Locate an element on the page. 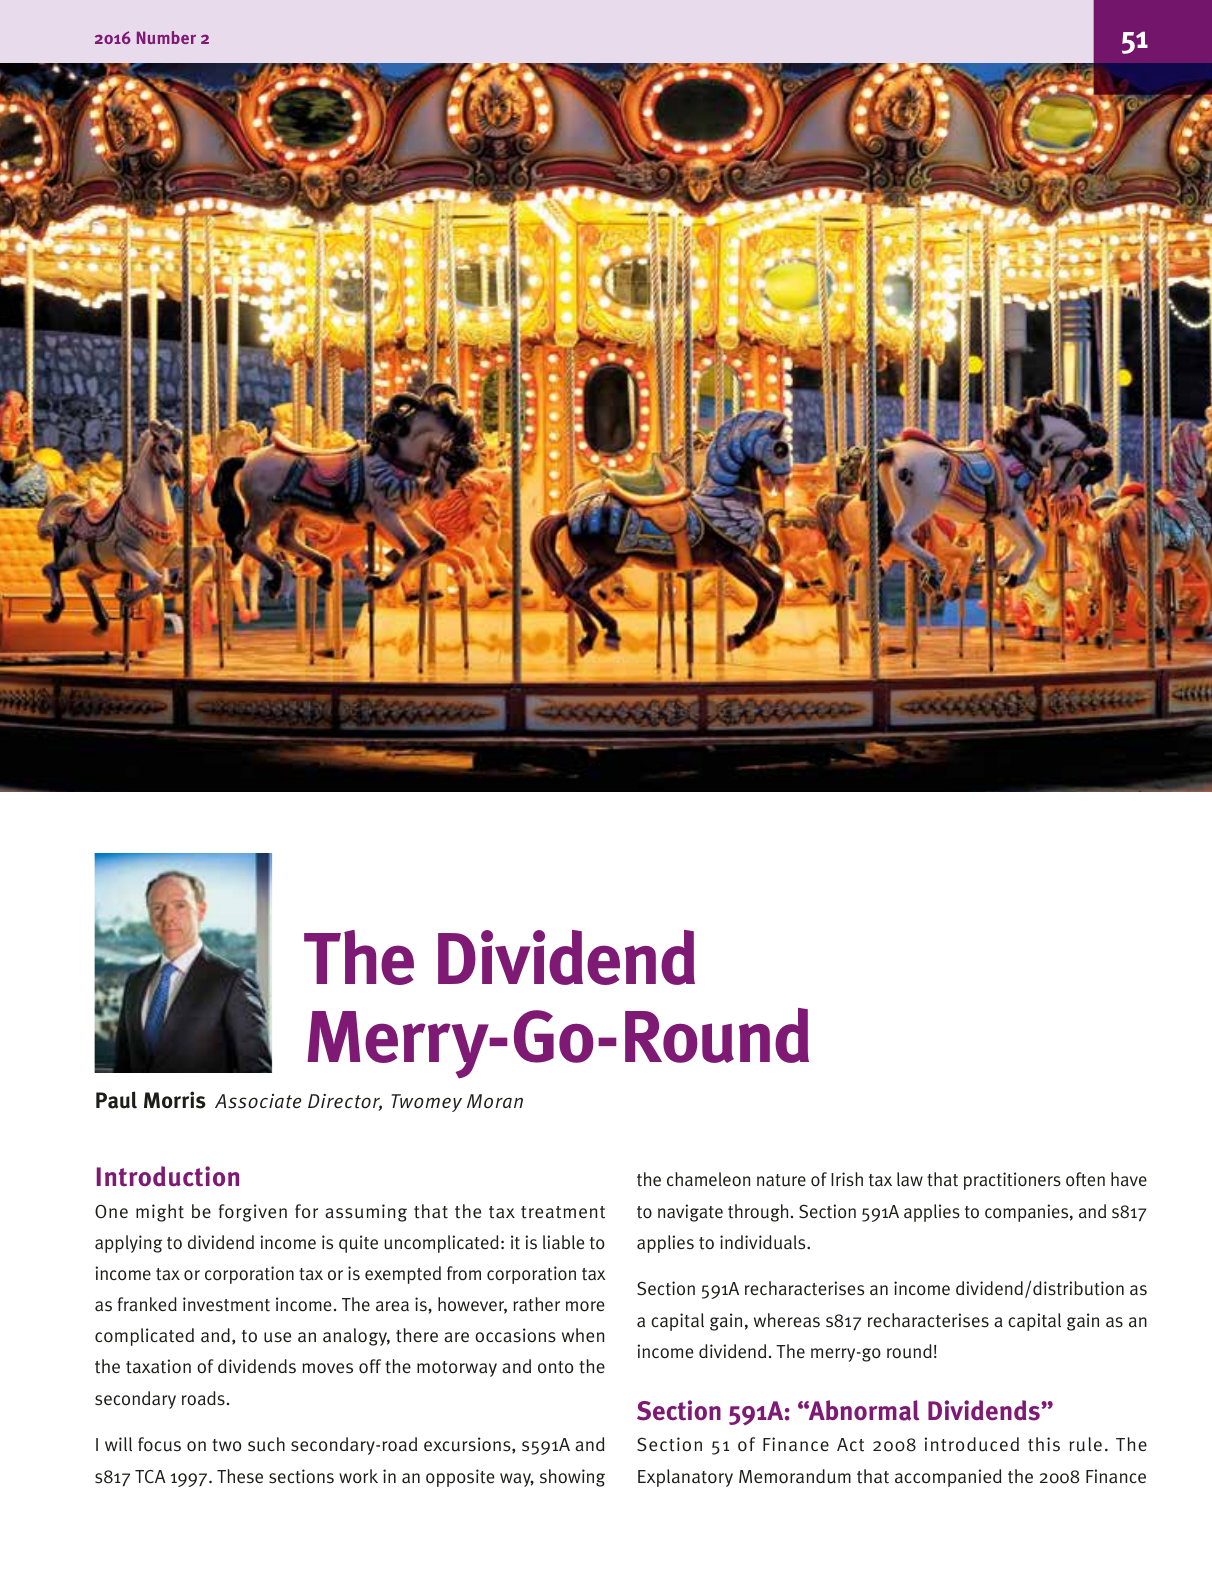 The width and height of the image is (1212, 1578). law is located at coordinates (910, 1179).
